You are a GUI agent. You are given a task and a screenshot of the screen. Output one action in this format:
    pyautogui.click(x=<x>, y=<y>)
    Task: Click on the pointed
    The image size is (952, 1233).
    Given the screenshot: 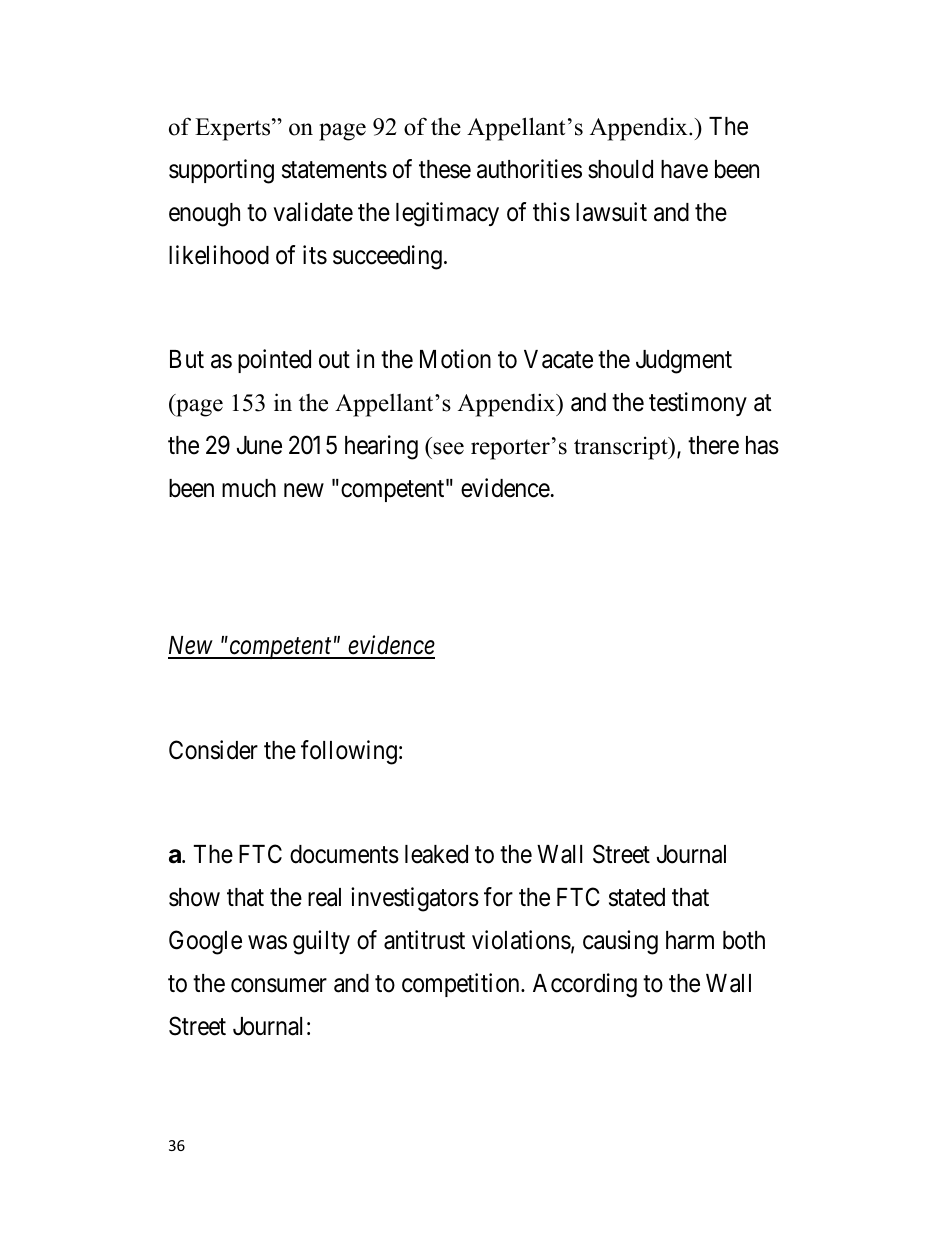 What is the action you would take?
    pyautogui.click(x=274, y=361)
